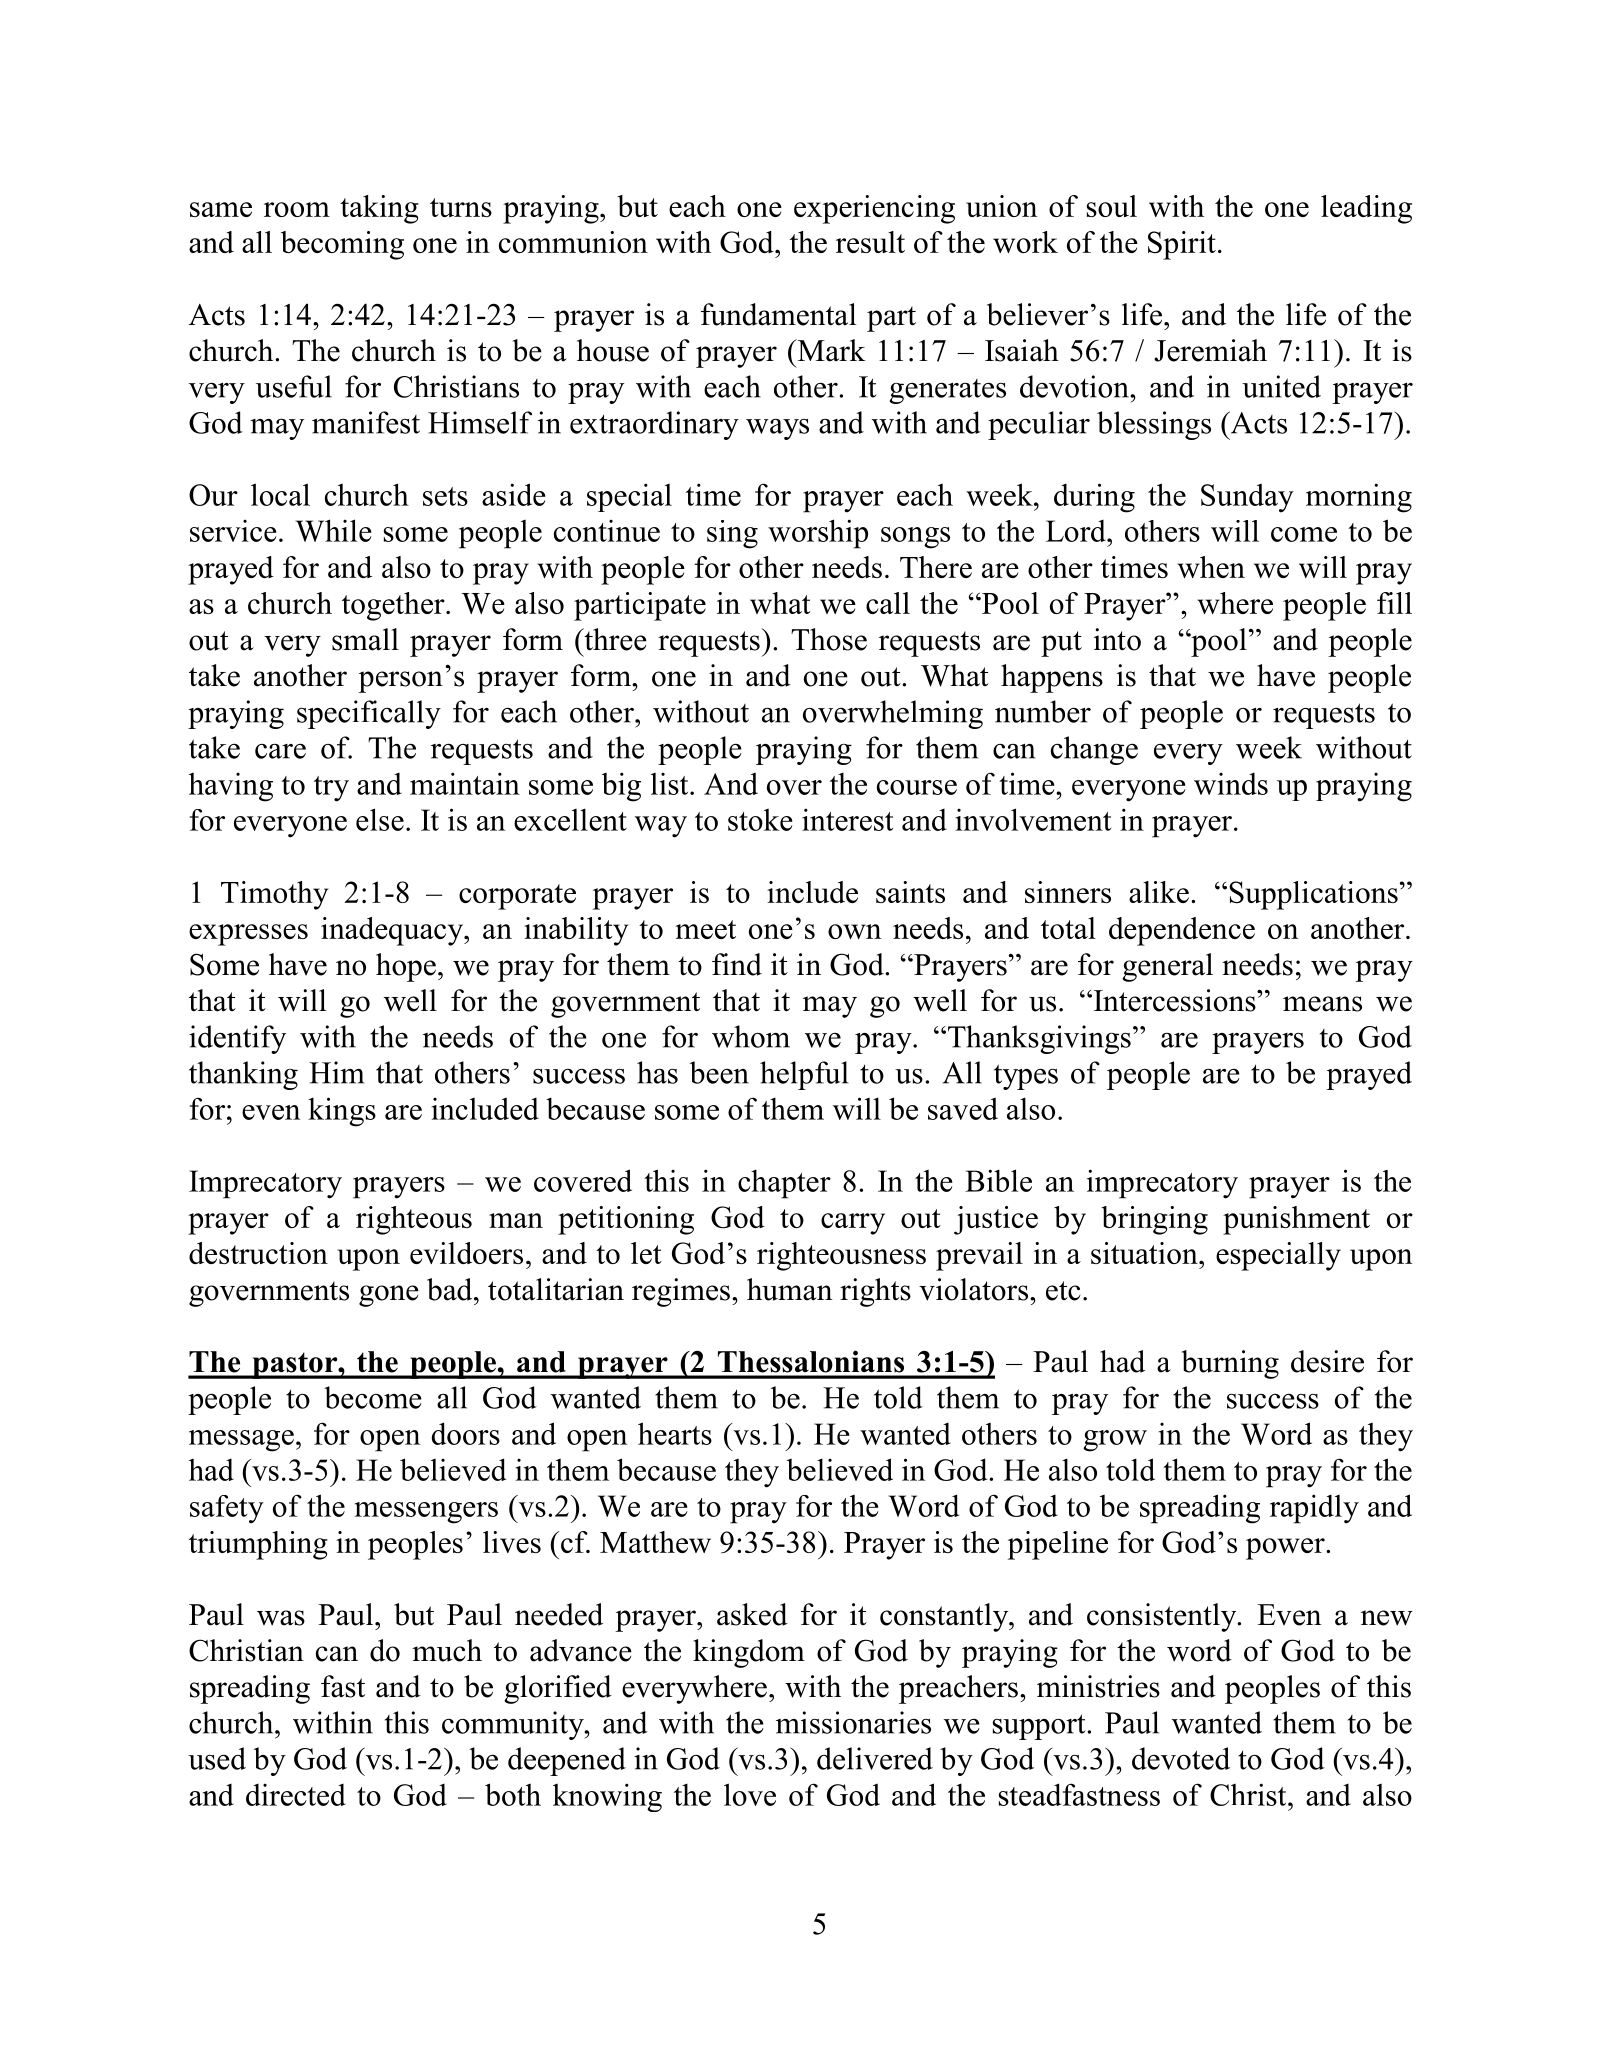 The height and width of the document is (2072, 1601). I want to click on when, so click(1211, 567).
